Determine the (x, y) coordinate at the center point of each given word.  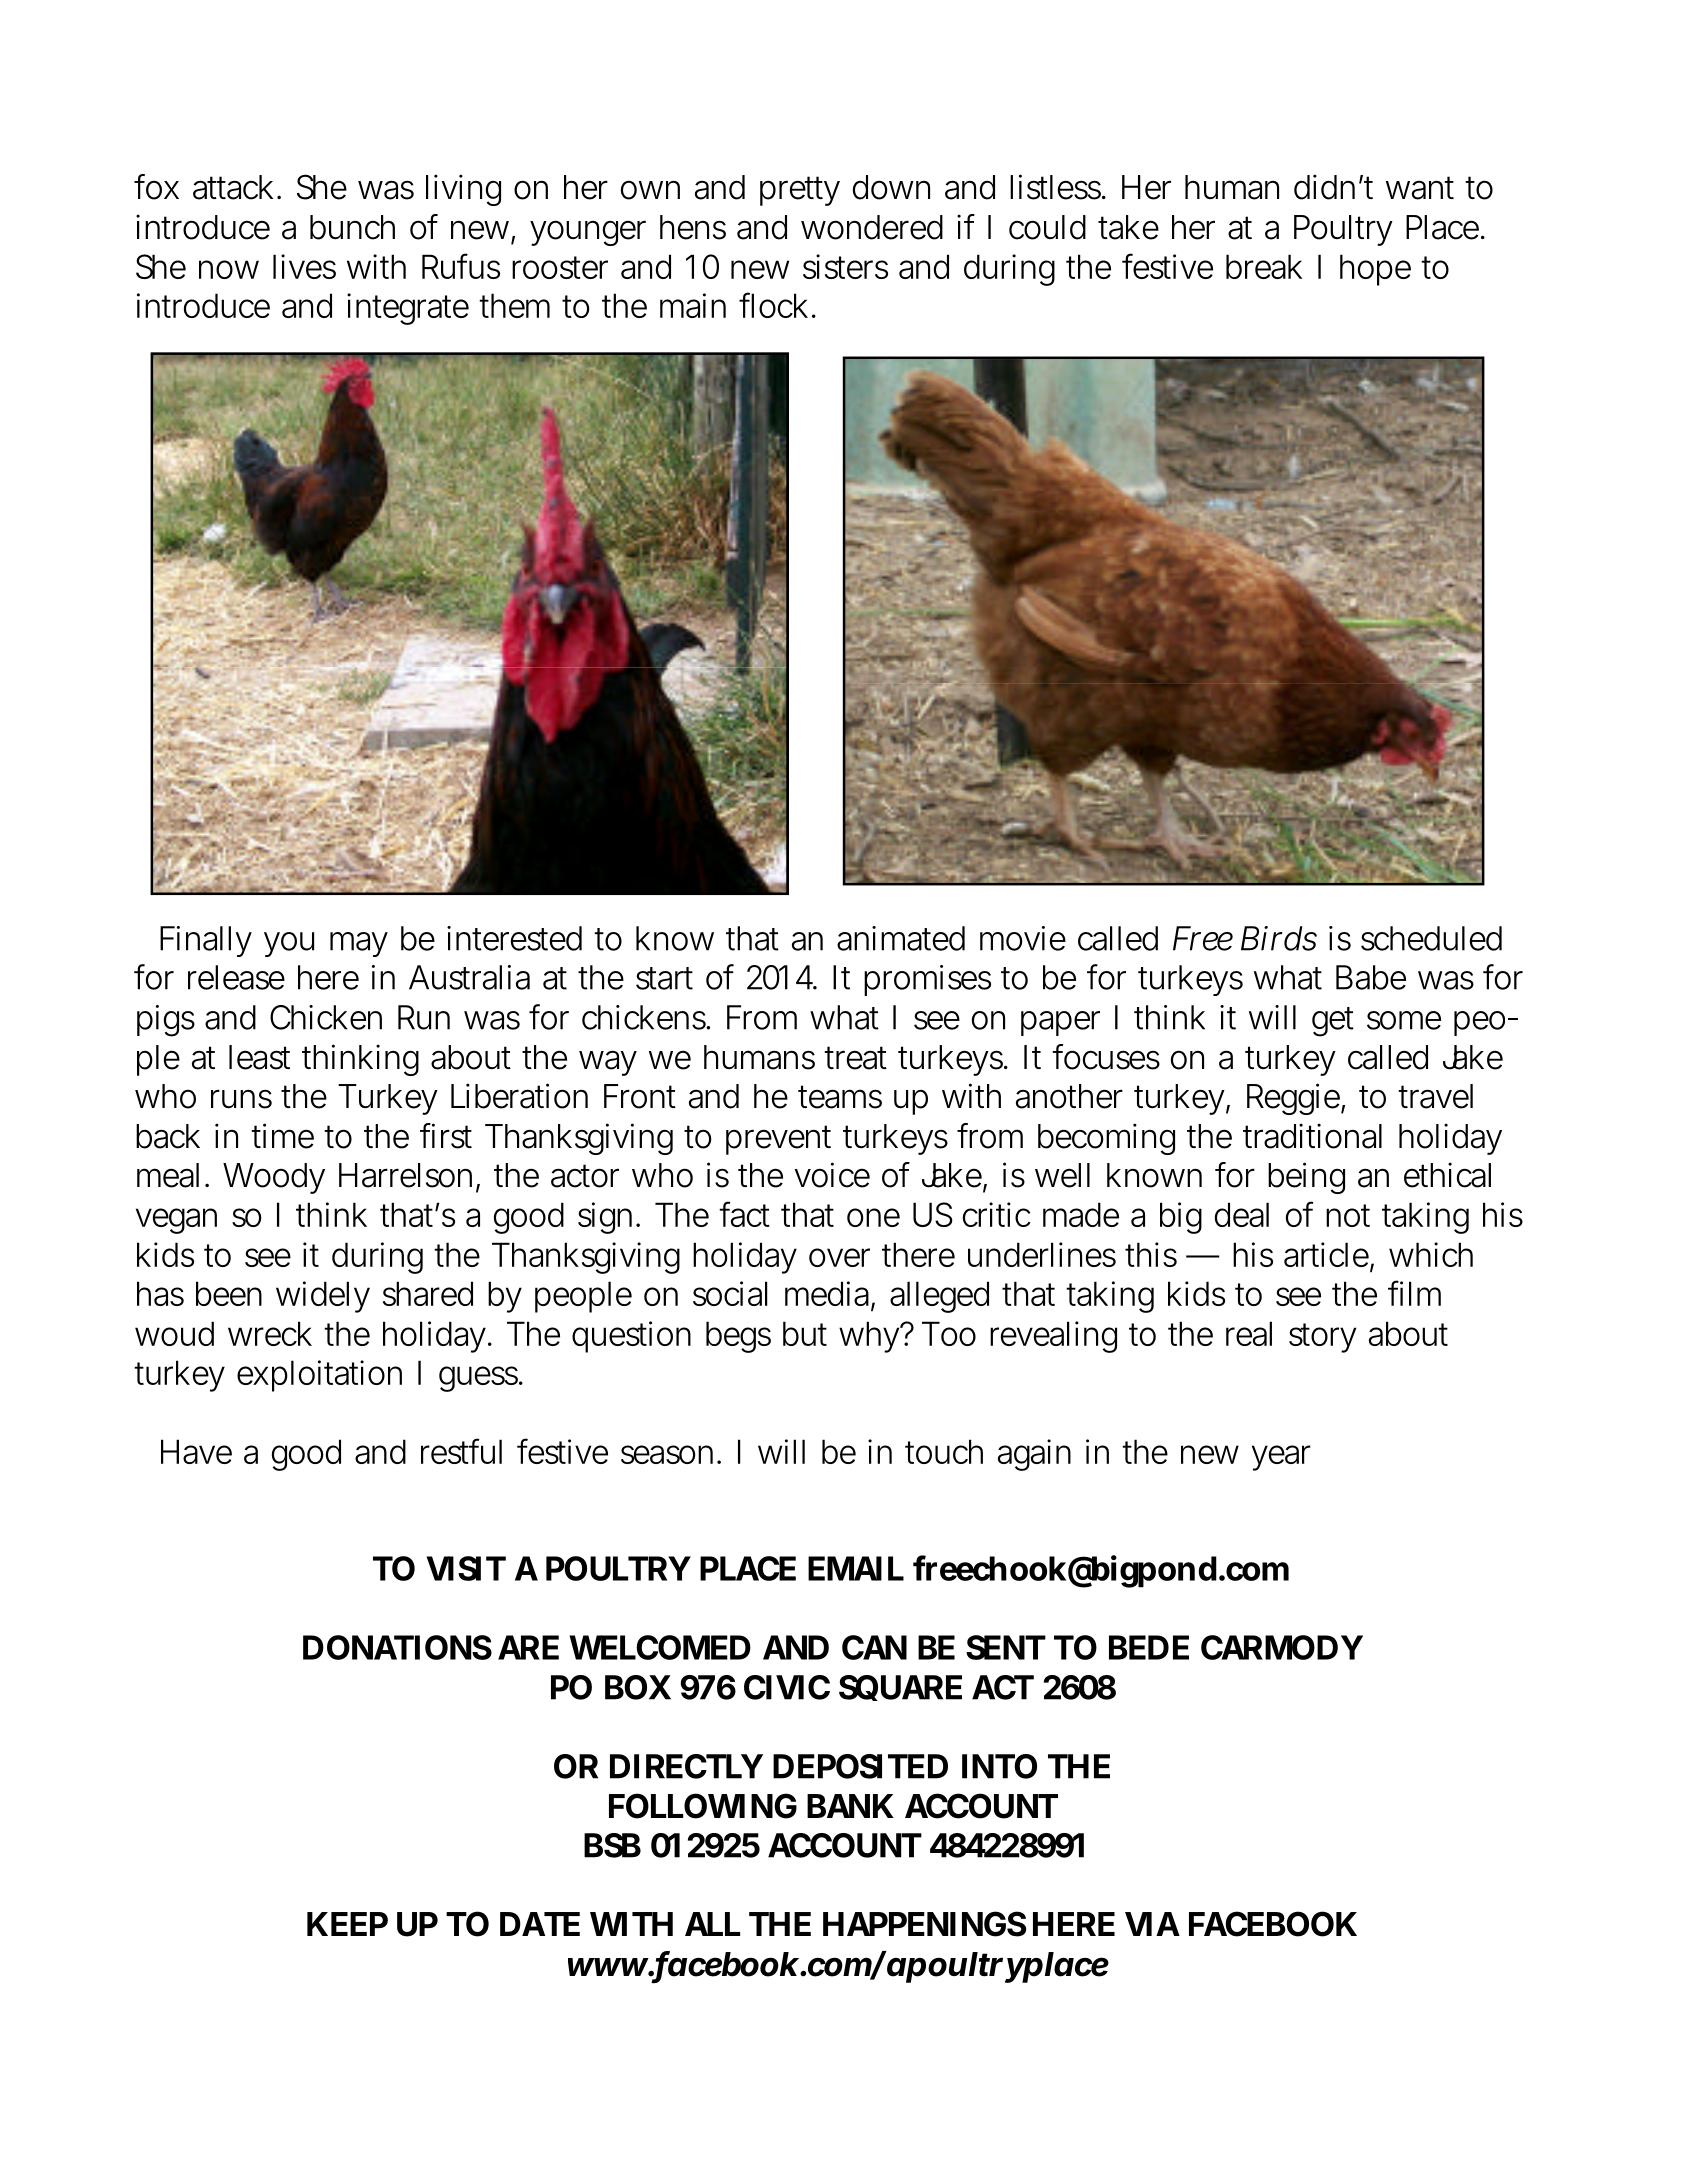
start (664, 978)
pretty (800, 191)
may (359, 944)
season (667, 1454)
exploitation (319, 1376)
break (1264, 266)
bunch (352, 227)
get (1333, 1022)
